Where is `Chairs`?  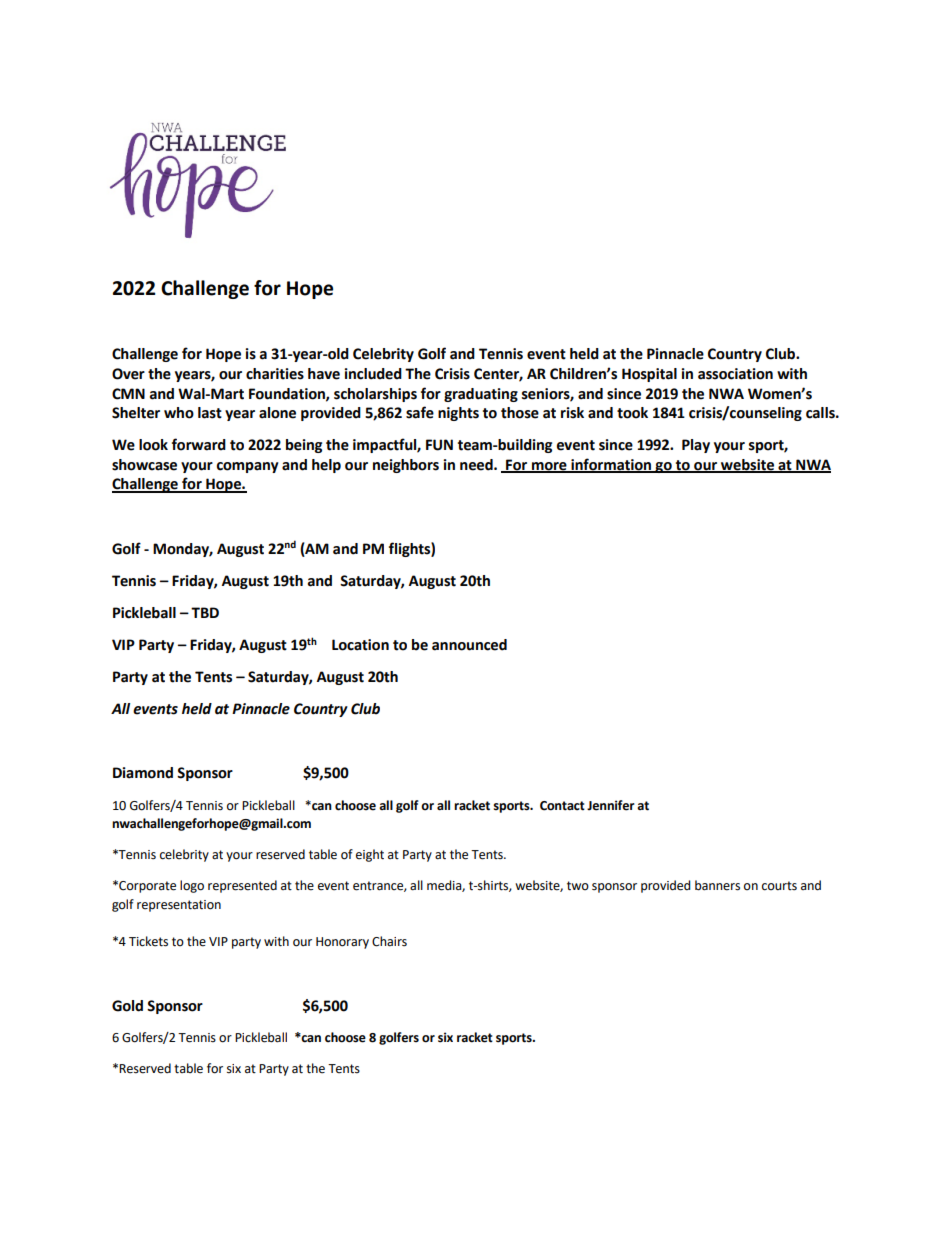 Chairs is located at coordinates (389, 941).
